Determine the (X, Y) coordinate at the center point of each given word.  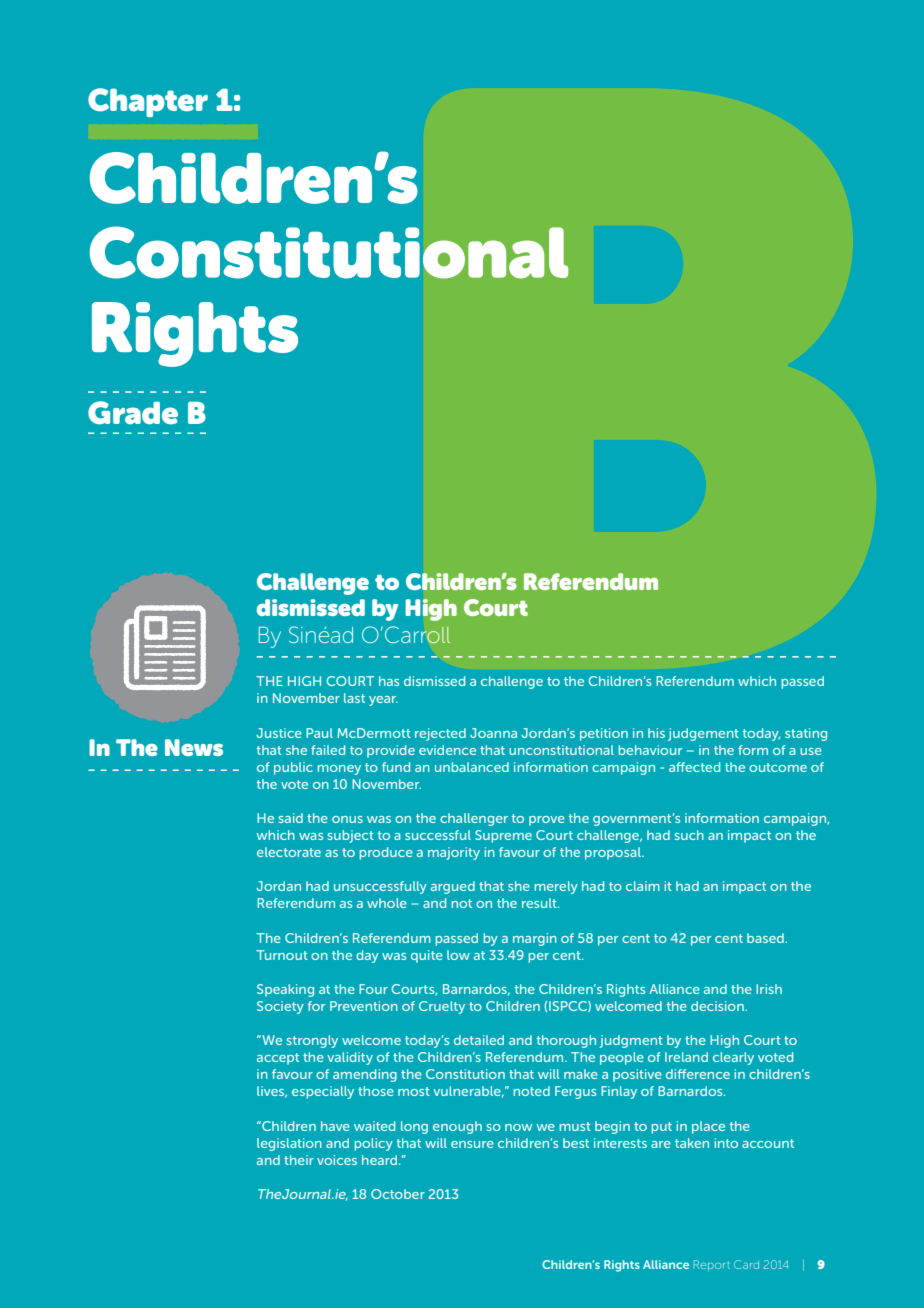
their (299, 1160)
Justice (279, 733)
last (354, 698)
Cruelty (442, 1007)
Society (280, 1007)
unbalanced (472, 767)
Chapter (148, 102)
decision (718, 1006)
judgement (703, 734)
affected (694, 767)
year (383, 701)
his (656, 733)
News (194, 747)
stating (806, 734)
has (389, 681)
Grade (133, 413)
